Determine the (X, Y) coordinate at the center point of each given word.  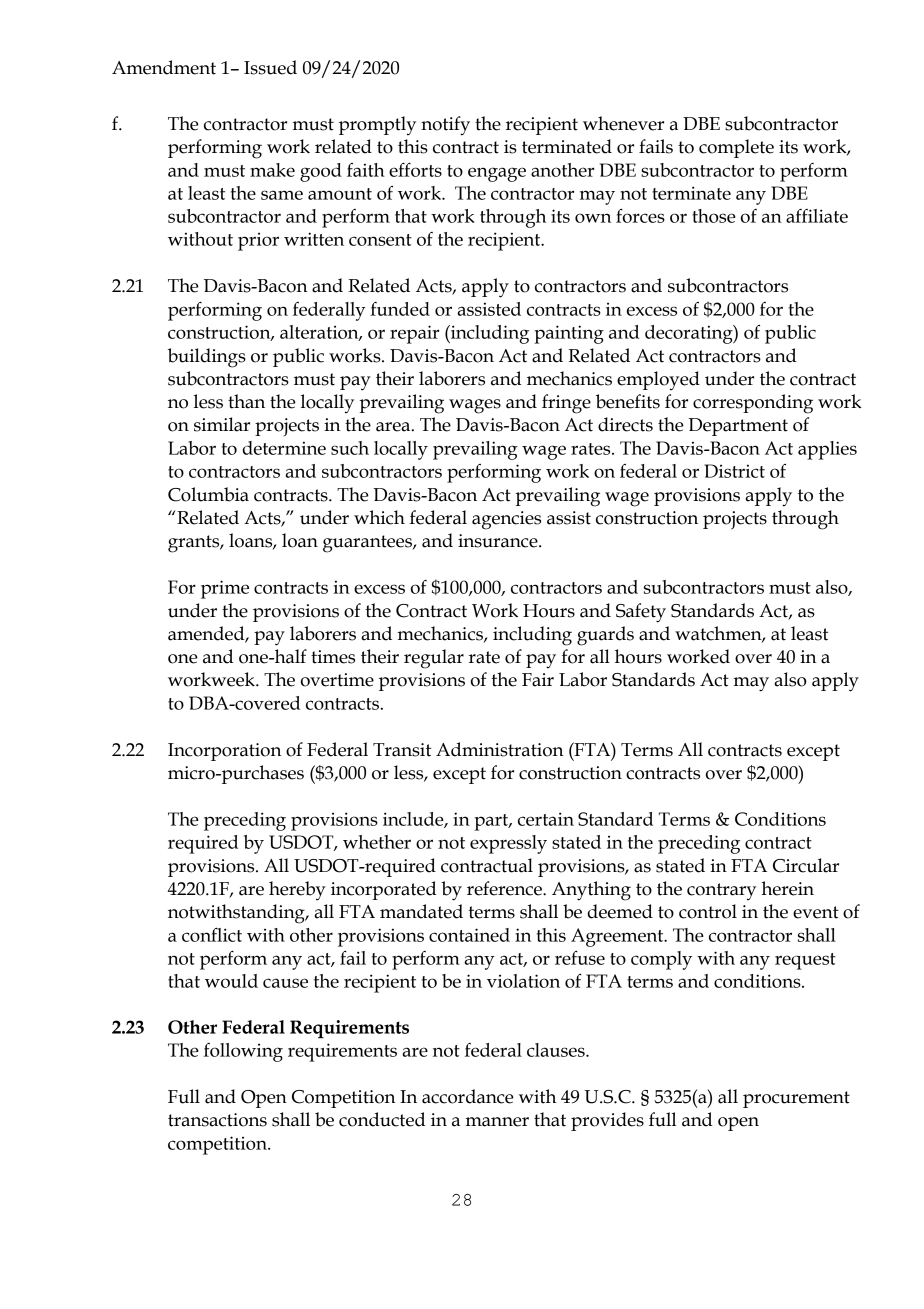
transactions (217, 1120)
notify (445, 126)
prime (225, 589)
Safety (641, 613)
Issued (270, 67)
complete (736, 148)
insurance (499, 541)
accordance (468, 1096)
